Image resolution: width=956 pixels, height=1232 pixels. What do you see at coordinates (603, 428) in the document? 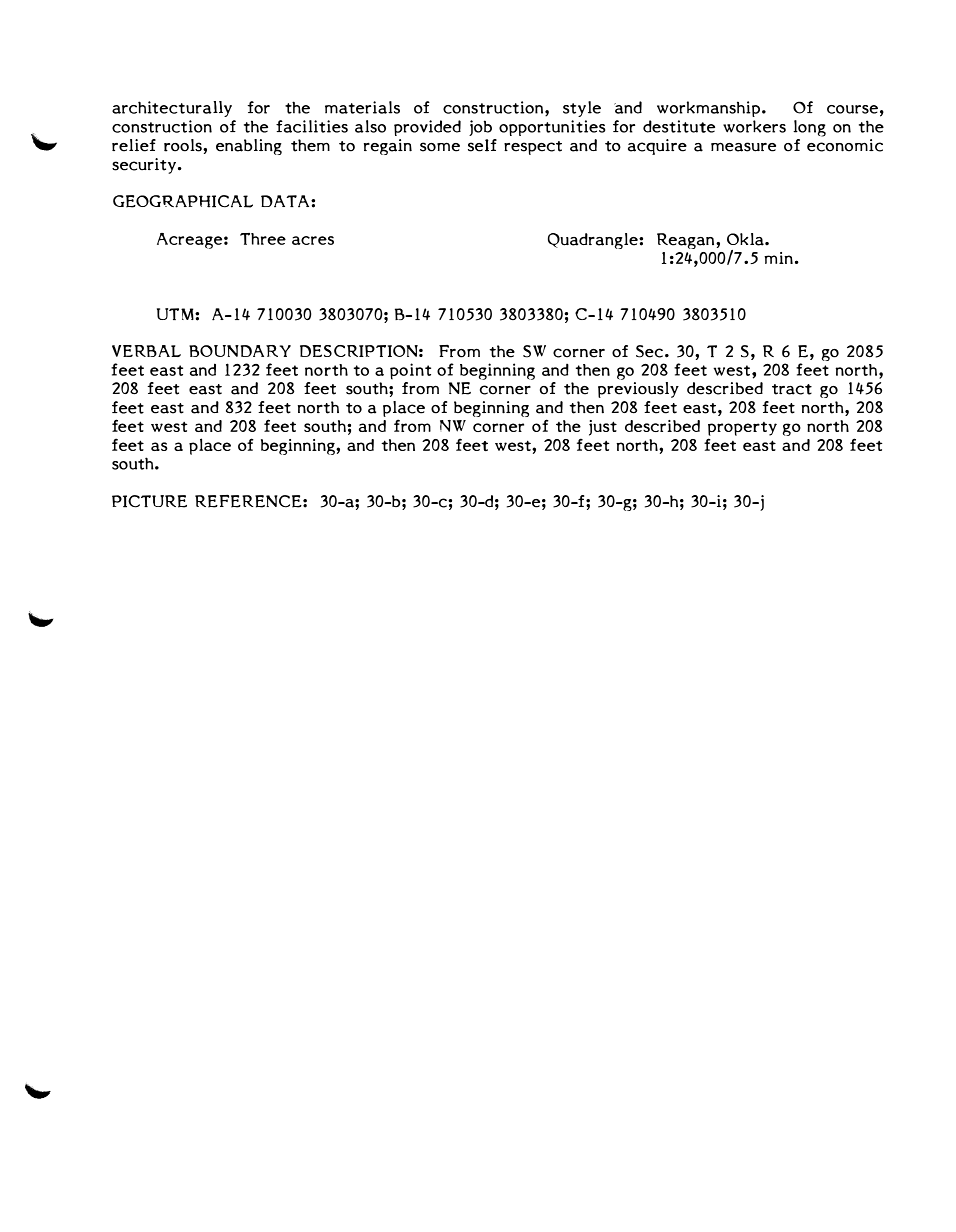
I see `just` at bounding box center [603, 428].
